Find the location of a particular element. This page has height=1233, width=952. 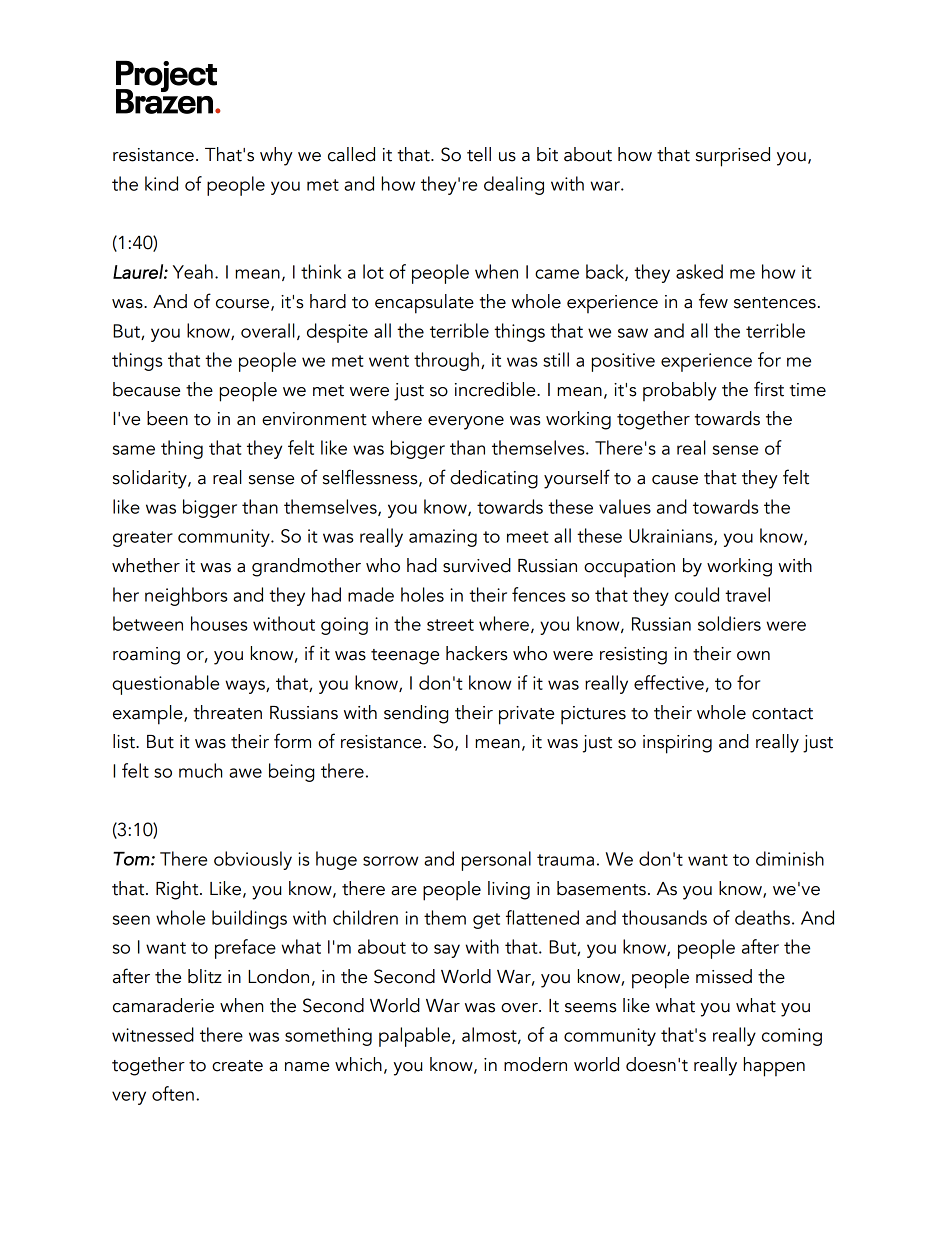

create is located at coordinates (237, 1066).
